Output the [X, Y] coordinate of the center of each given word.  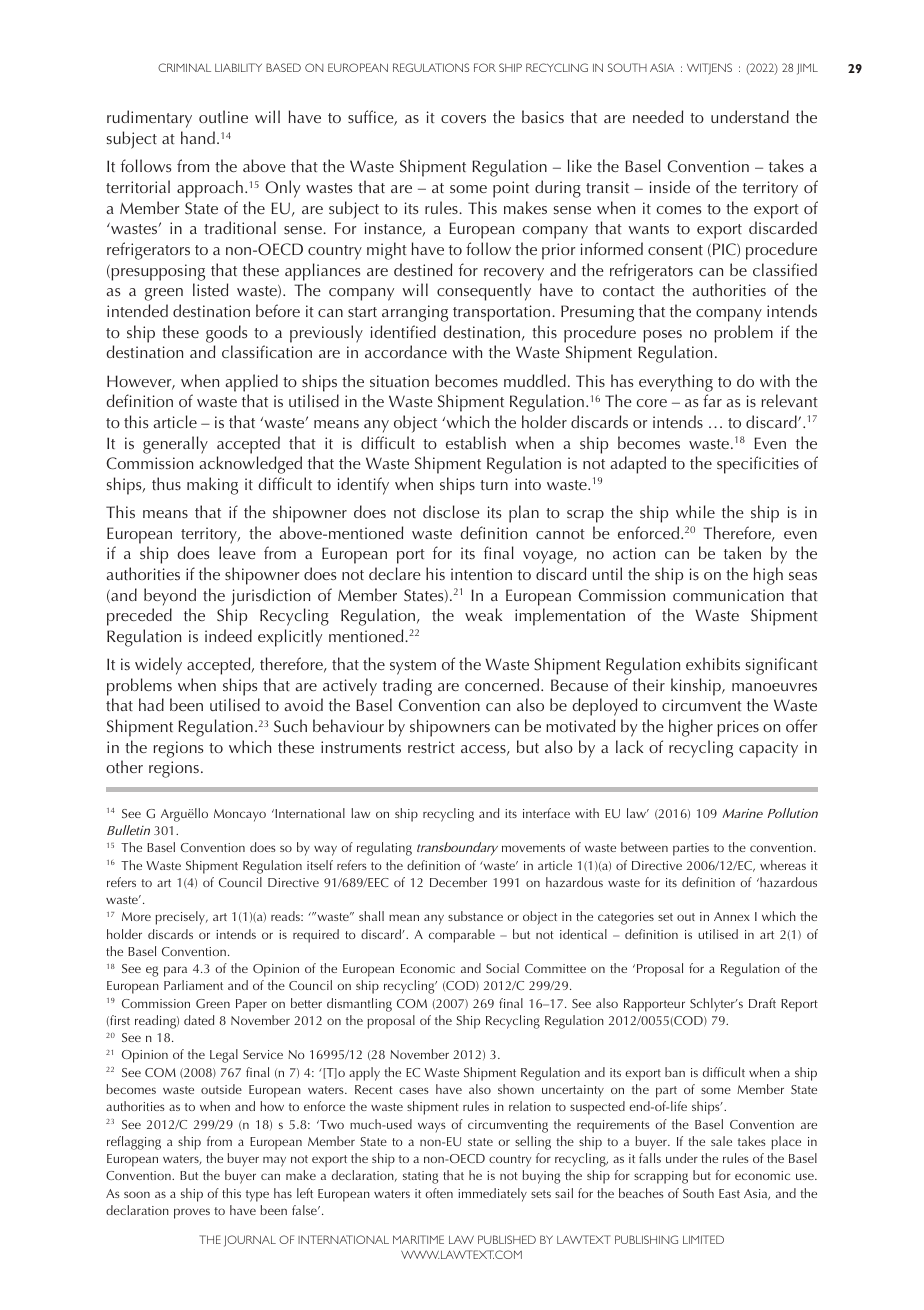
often [439, 1193]
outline [223, 116]
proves [192, 1213]
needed [658, 116]
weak [483, 614]
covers [463, 119]
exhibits [713, 663]
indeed [228, 635]
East [729, 1193]
